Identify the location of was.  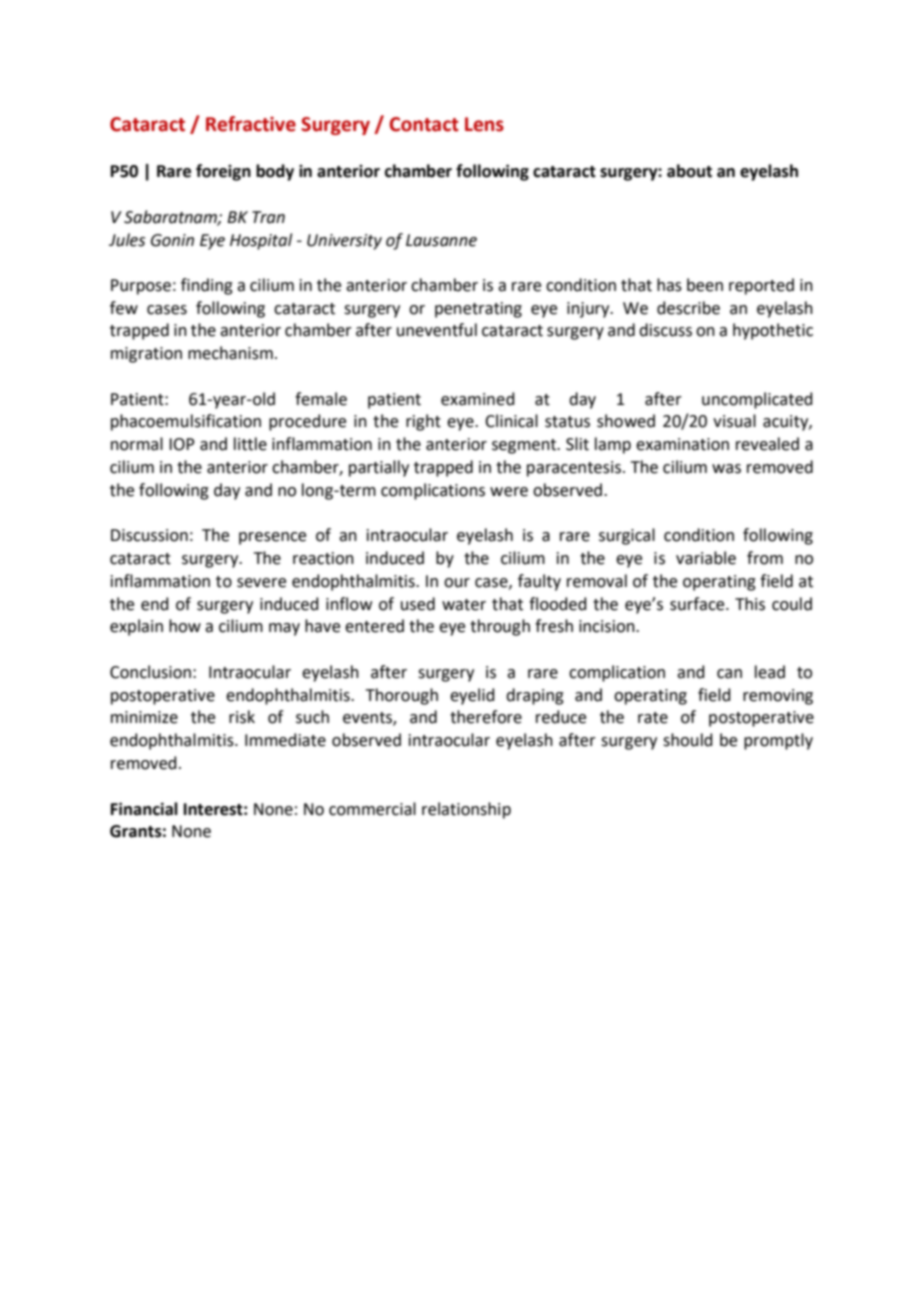
(726, 469).
